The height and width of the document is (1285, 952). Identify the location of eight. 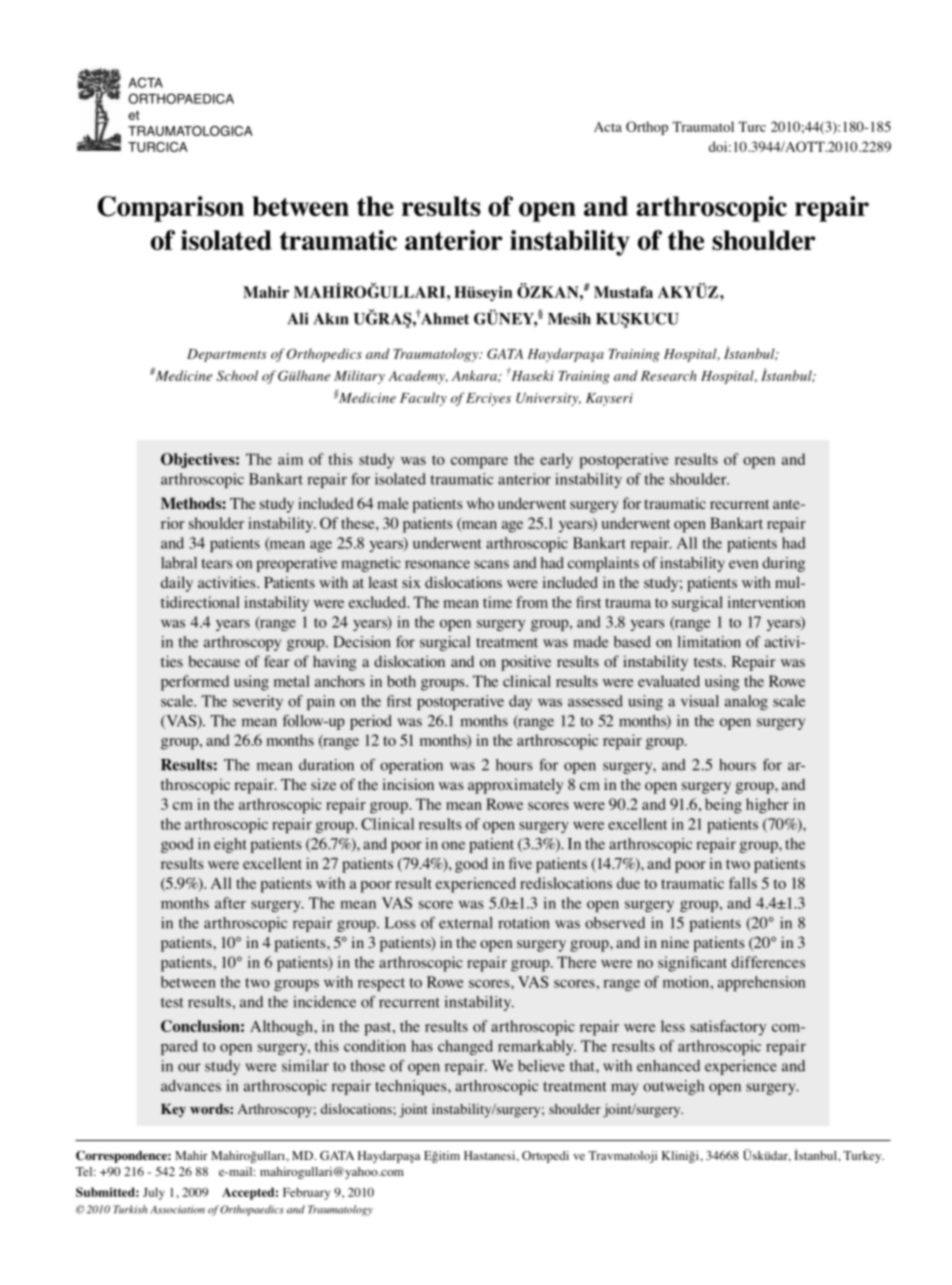
(230, 845).
